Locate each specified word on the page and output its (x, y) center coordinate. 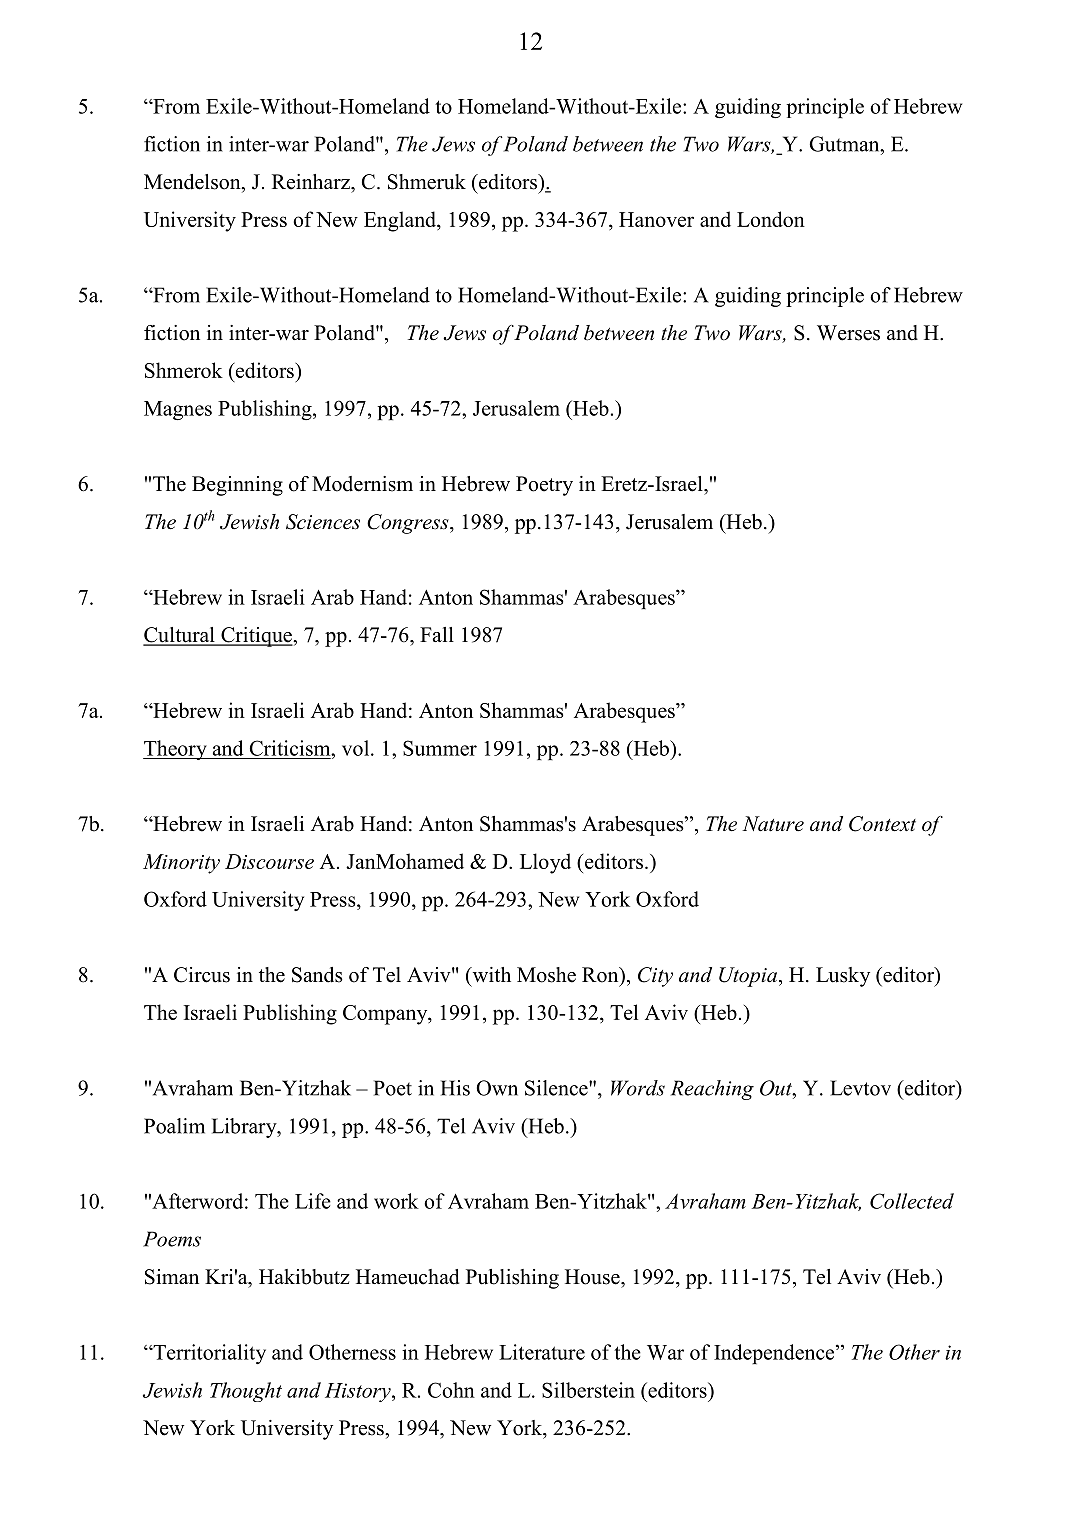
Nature (773, 824)
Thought (246, 1392)
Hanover (656, 219)
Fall (437, 634)
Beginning (237, 486)
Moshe (546, 975)
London (771, 219)
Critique (256, 637)
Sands (317, 975)
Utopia (749, 977)
